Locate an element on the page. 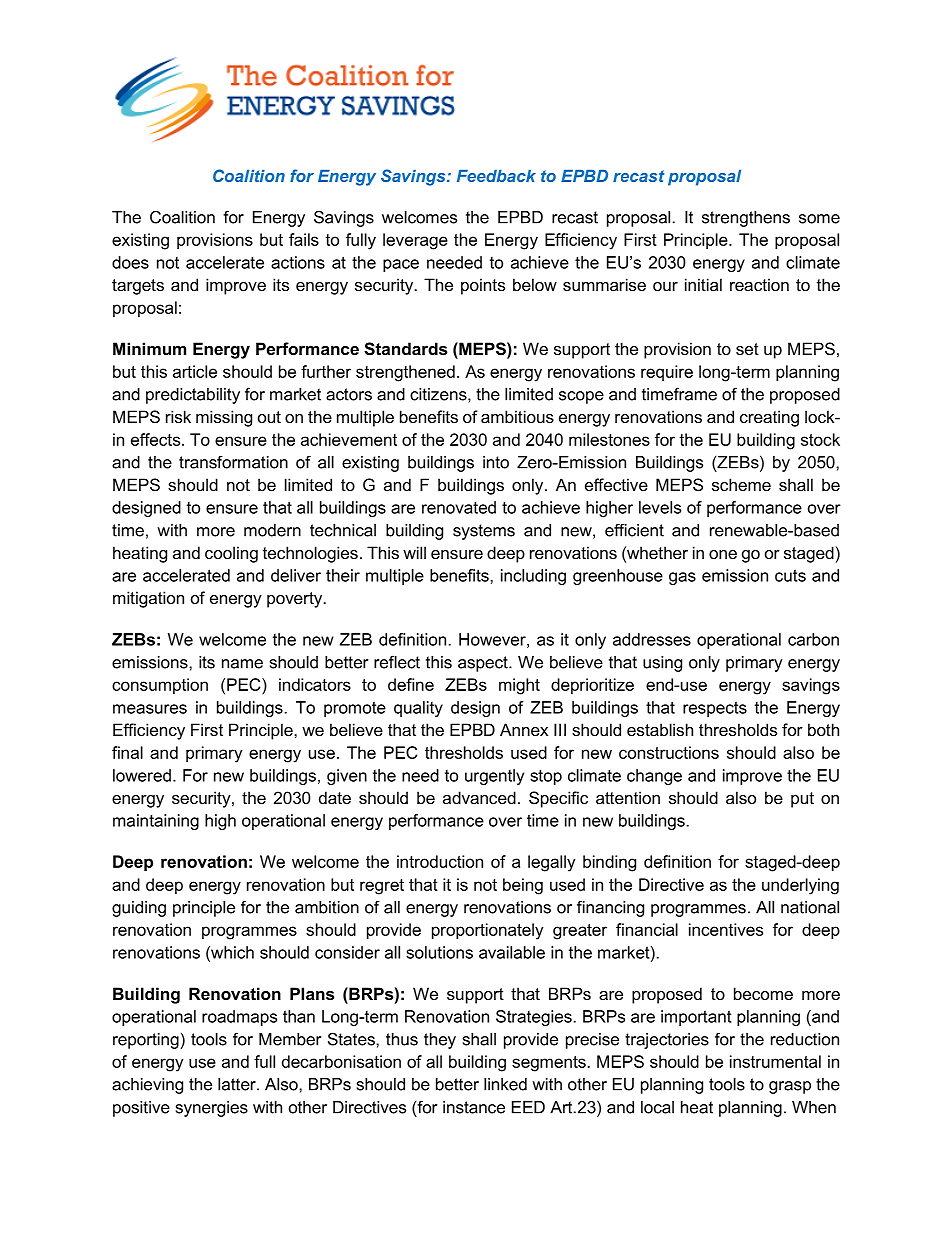 This document has height=1233, width=952. linked is located at coordinates (505, 1084).
